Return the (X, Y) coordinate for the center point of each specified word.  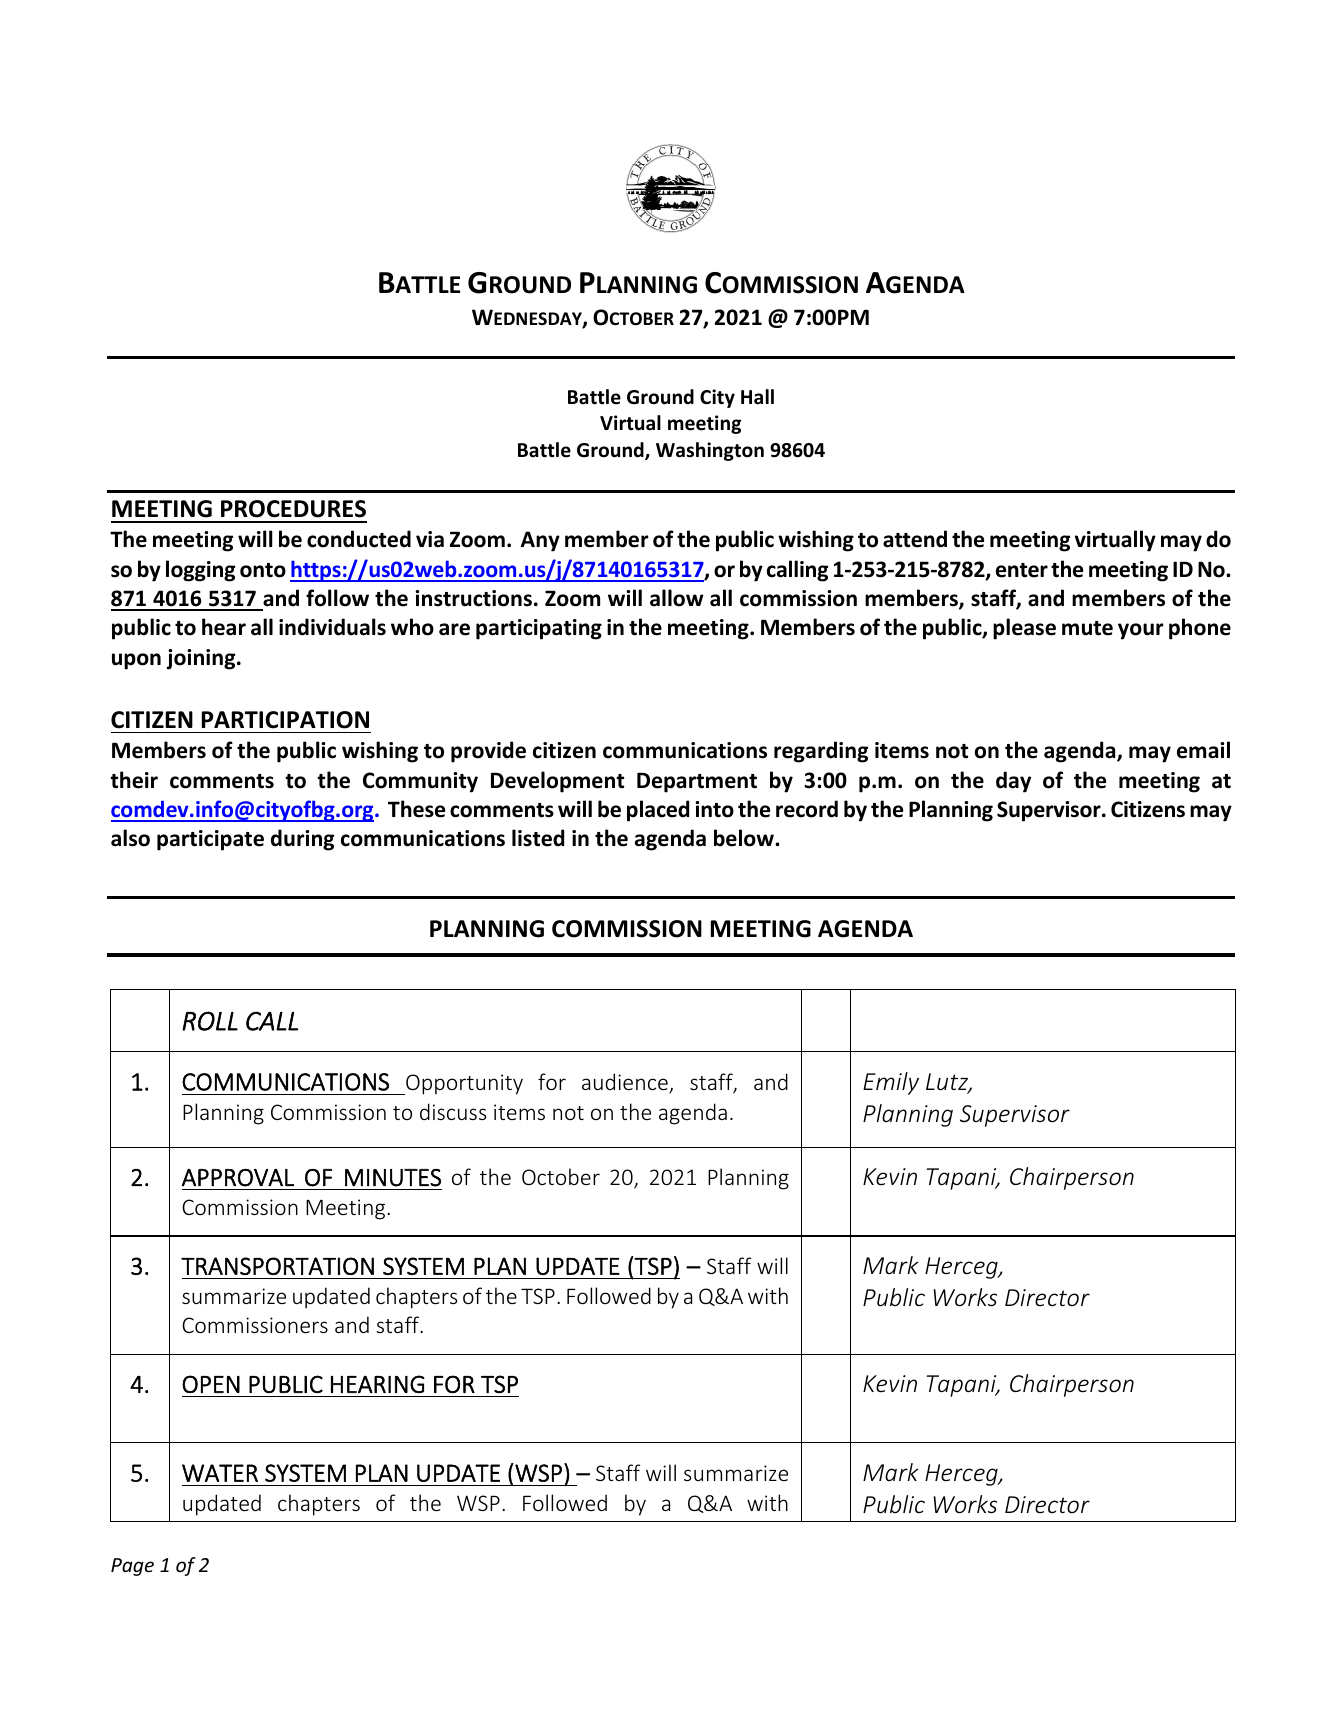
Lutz (948, 1083)
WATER (220, 1473)
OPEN (211, 1384)
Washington (710, 451)
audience (626, 1083)
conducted (359, 539)
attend (915, 539)
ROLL (210, 1021)
